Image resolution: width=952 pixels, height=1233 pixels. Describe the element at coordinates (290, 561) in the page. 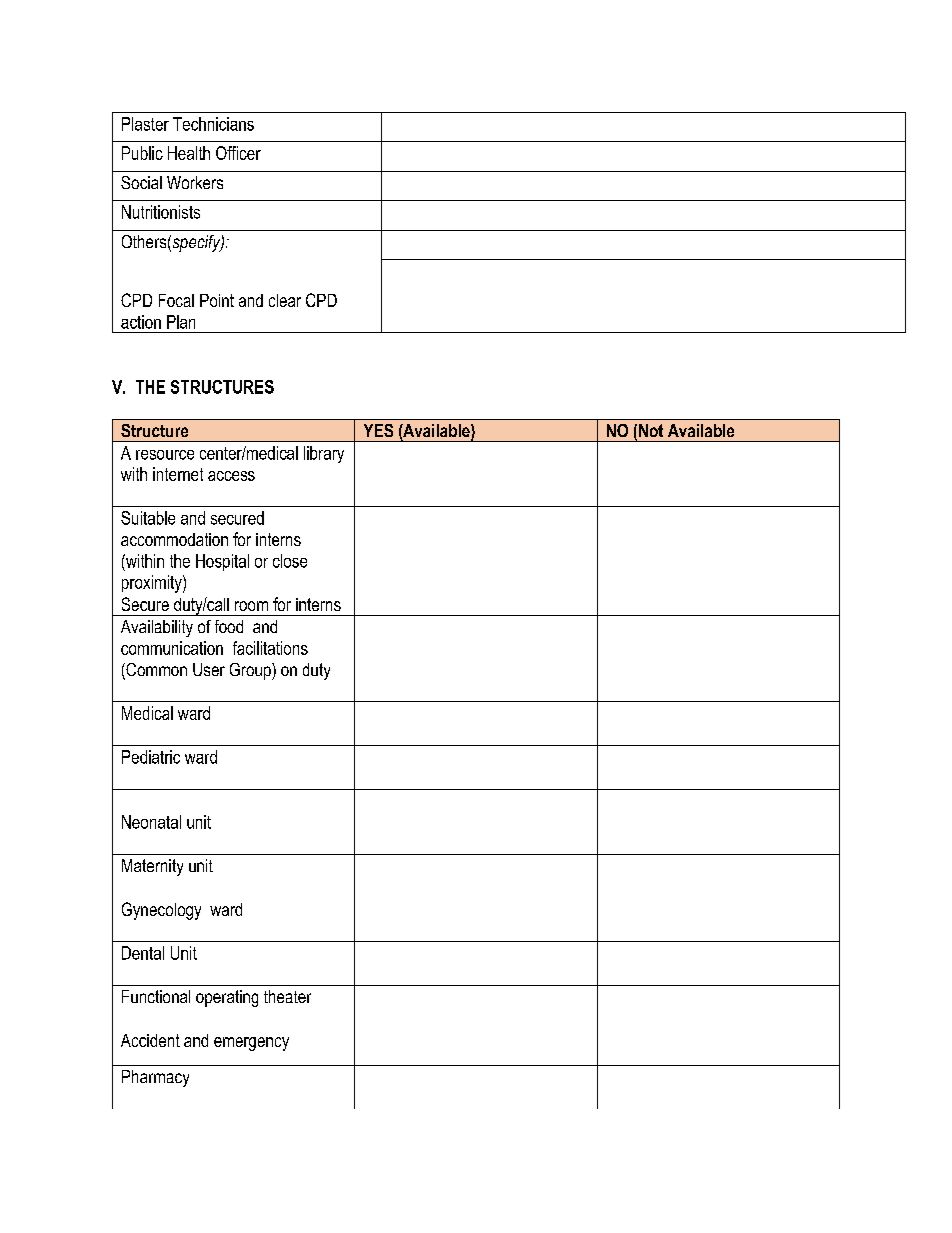

I see `close` at that location.
